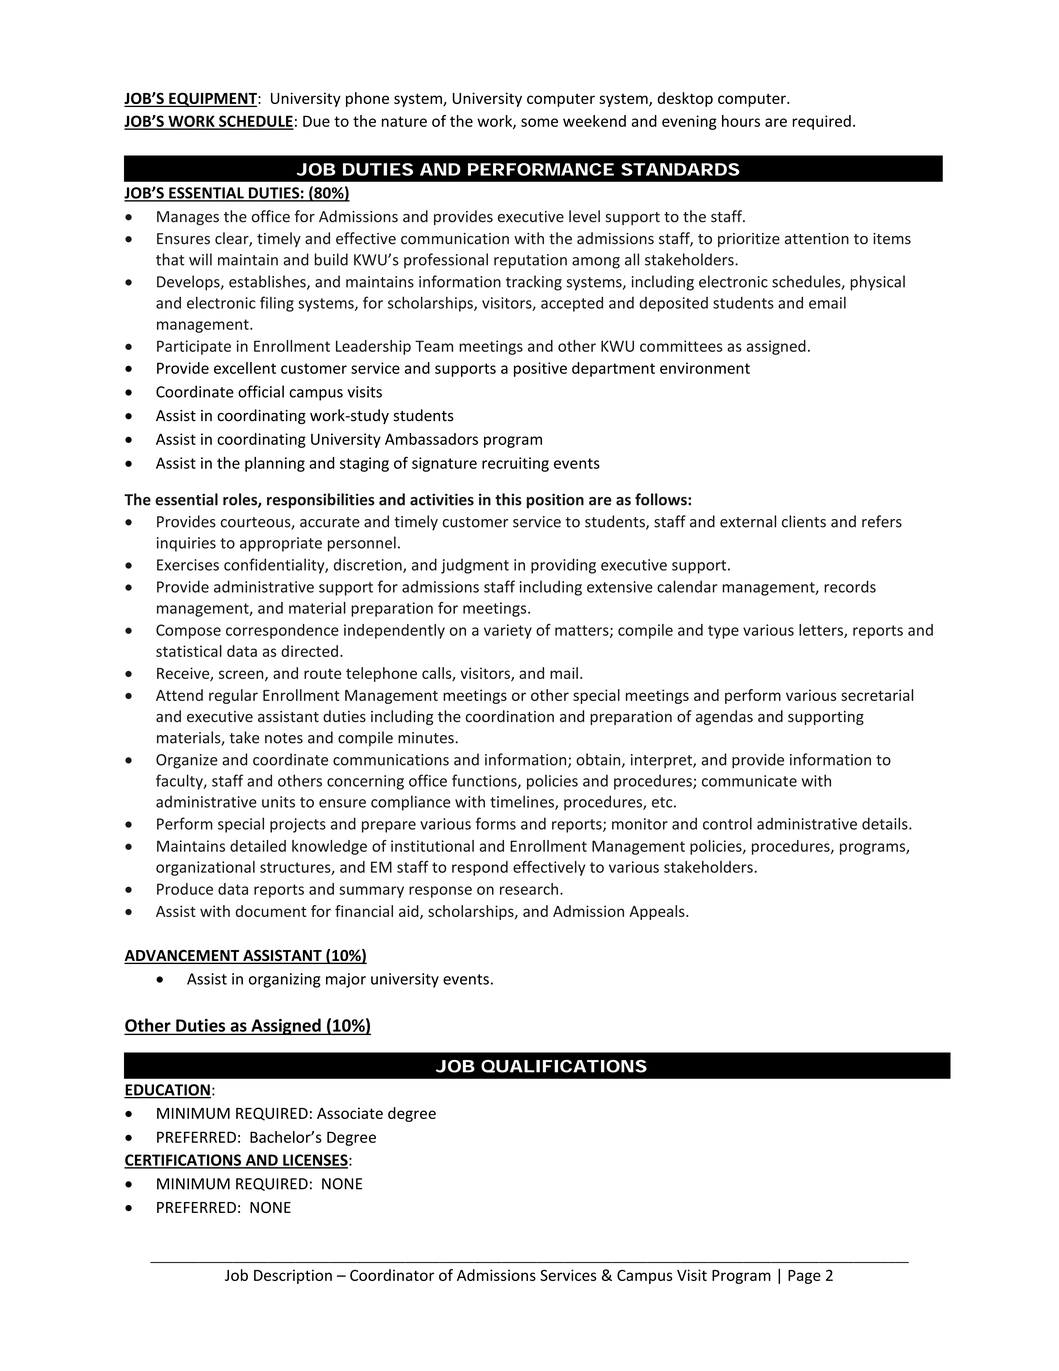 Image resolution: width=1059 pixels, height=1371 pixels. I want to click on Description, so click(293, 1276).
